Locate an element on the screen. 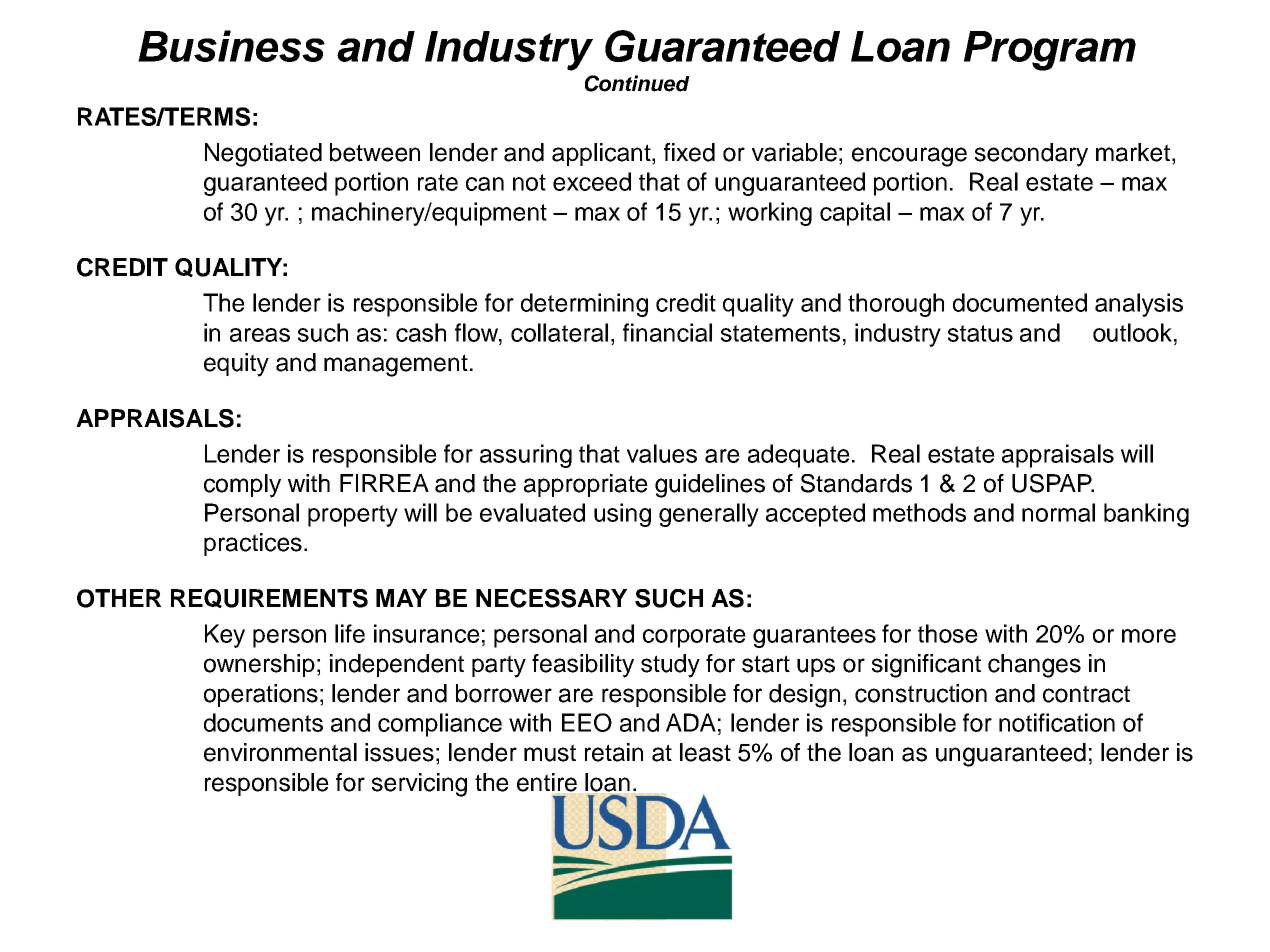  Program is located at coordinates (1050, 51).
